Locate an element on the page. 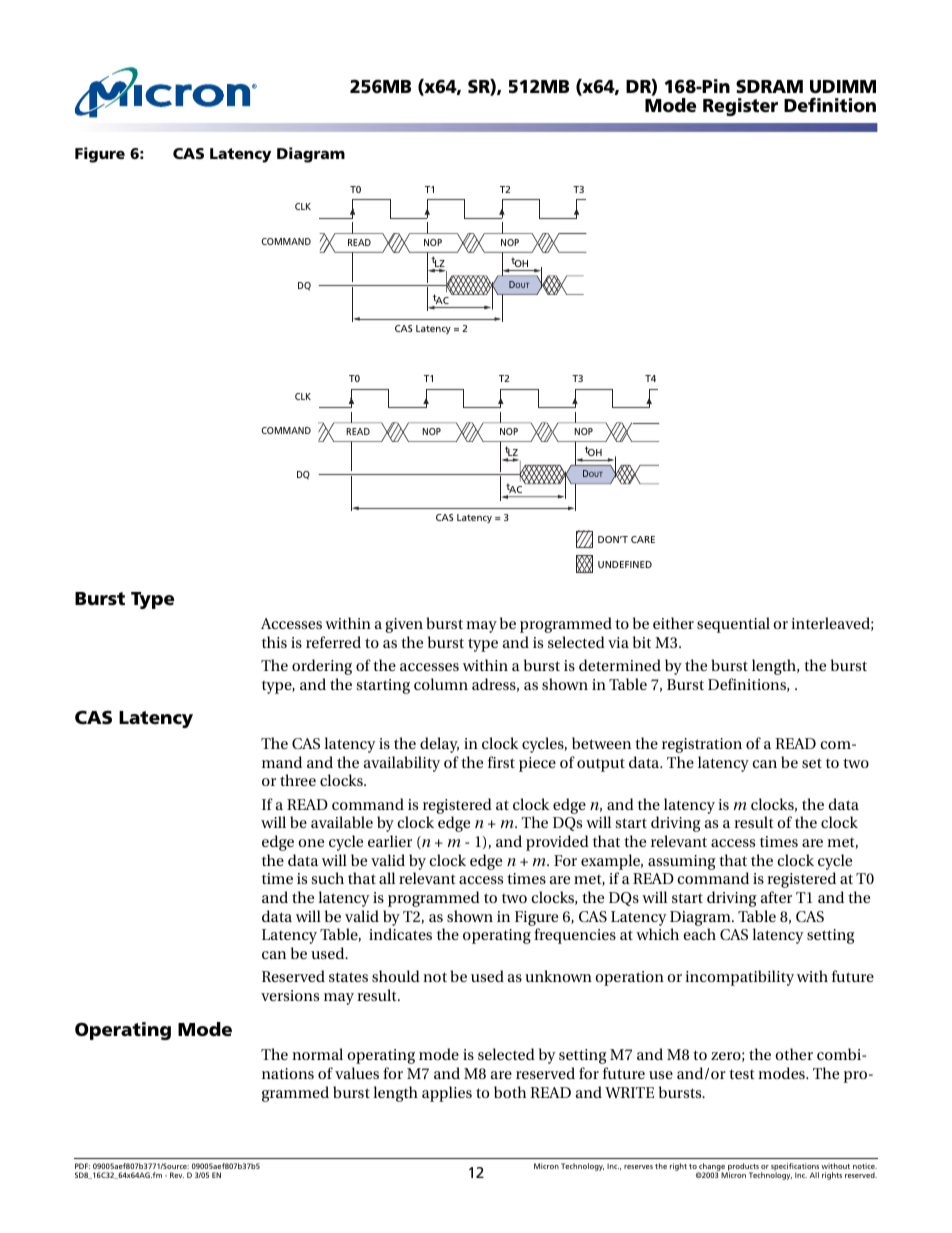 The height and width of the document is (1233, 952). UNDEFINED is located at coordinates (625, 564).
